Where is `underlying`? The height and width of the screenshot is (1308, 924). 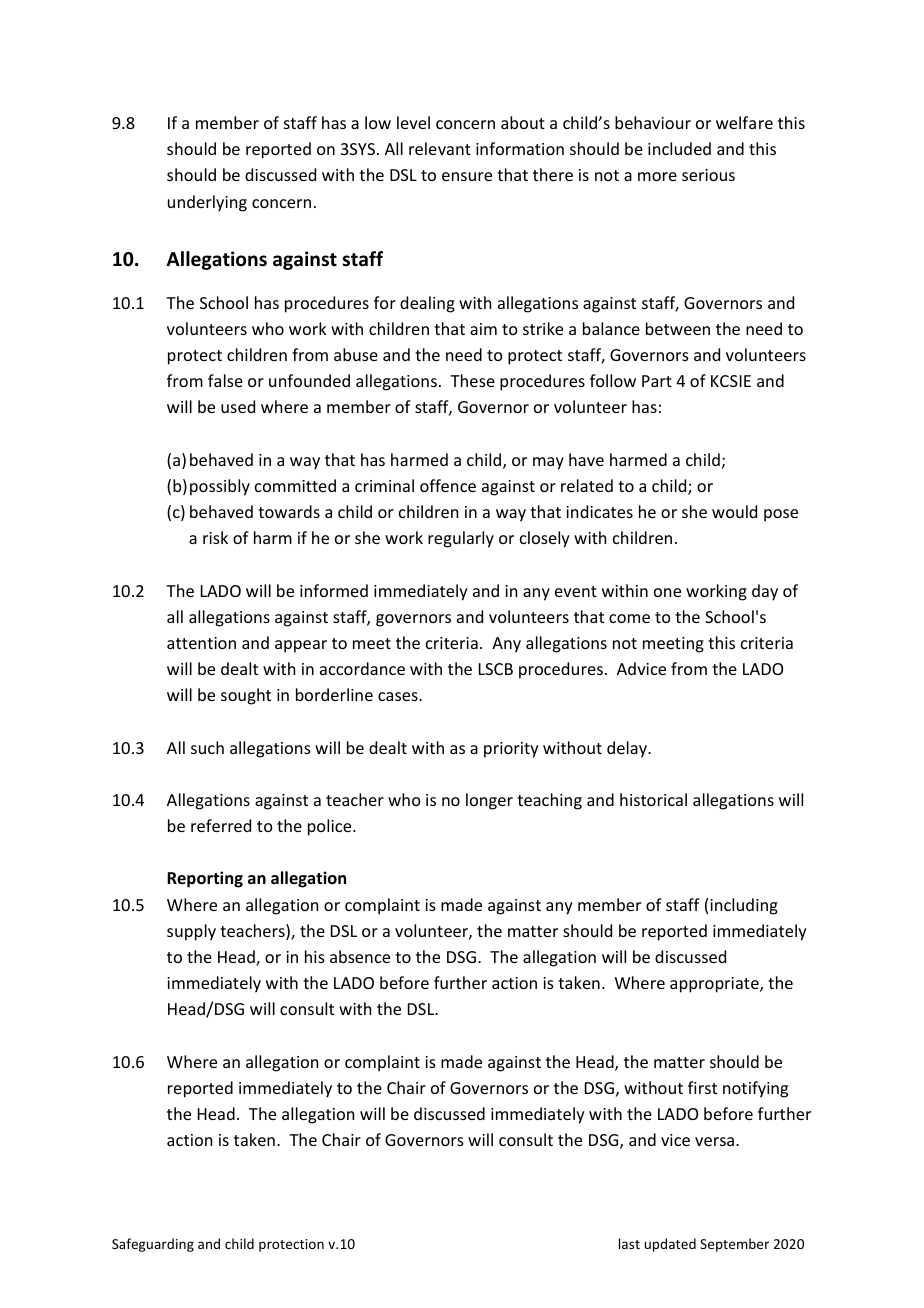
underlying is located at coordinates (207, 203).
